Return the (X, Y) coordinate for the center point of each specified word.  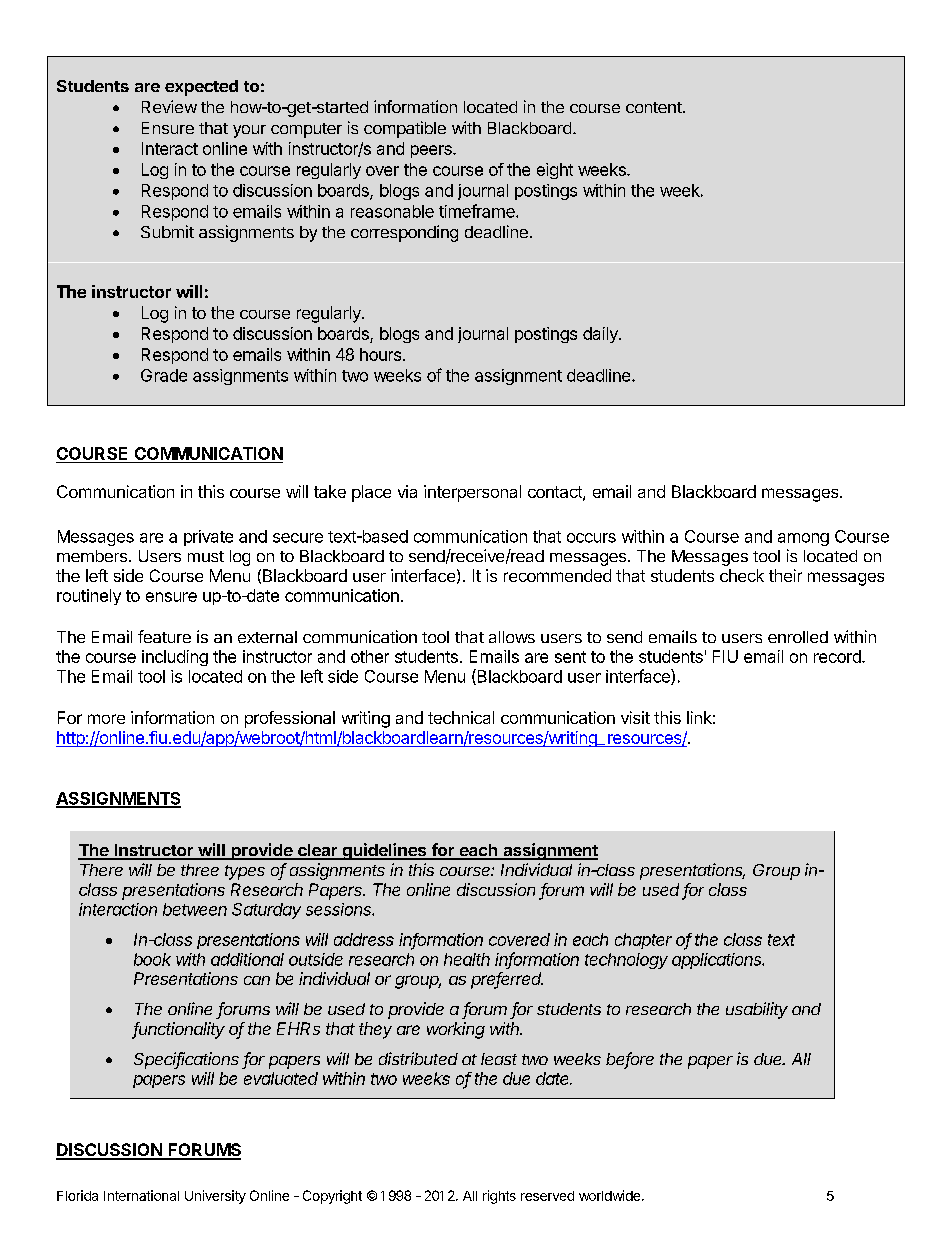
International (141, 1195)
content (655, 107)
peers (432, 151)
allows (512, 637)
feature (164, 636)
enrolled (798, 637)
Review (169, 106)
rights (499, 1197)
